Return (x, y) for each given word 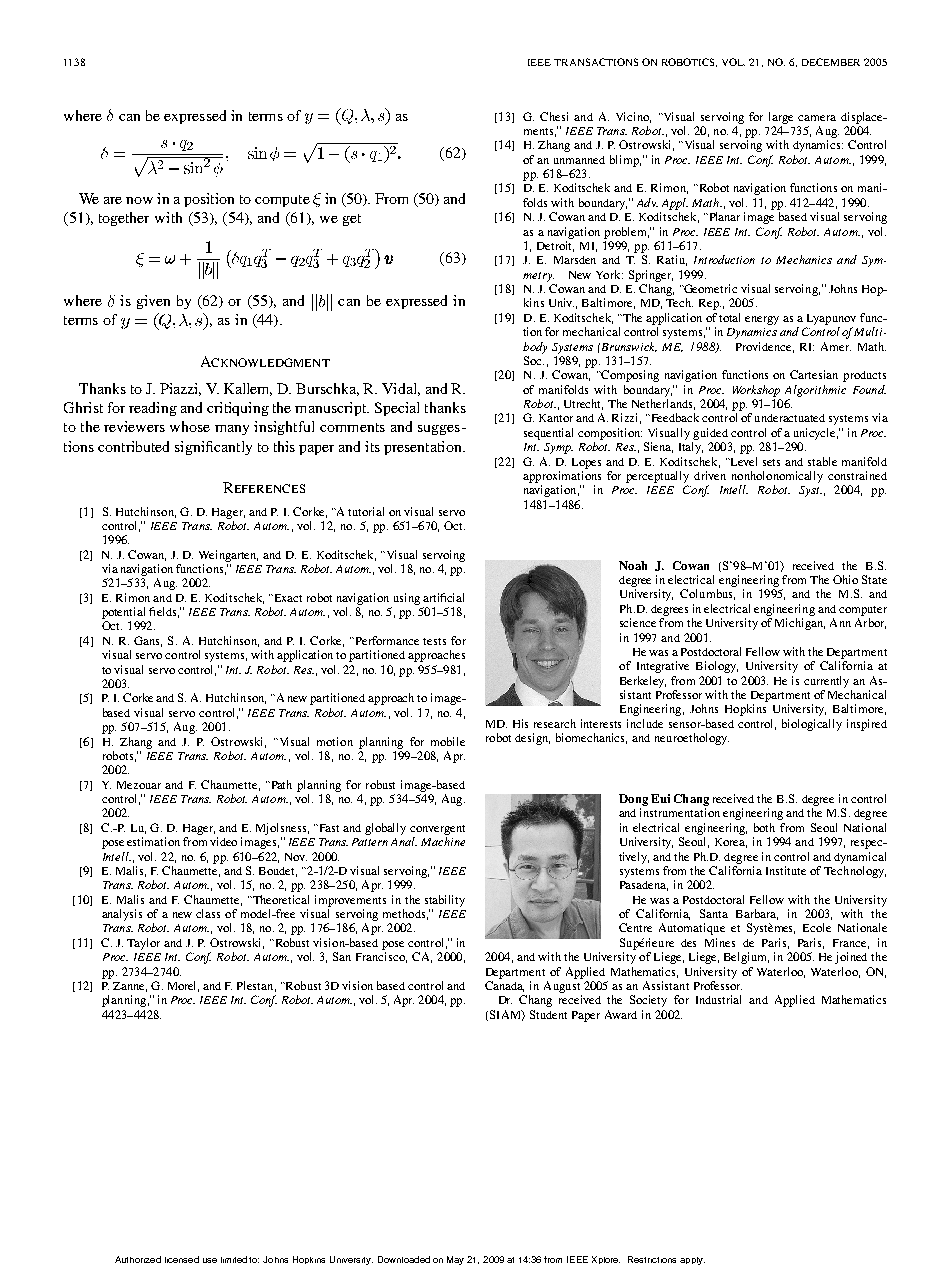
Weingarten (228, 556)
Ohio (845, 579)
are (113, 200)
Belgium (746, 958)
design (532, 739)
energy (762, 320)
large (781, 118)
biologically (812, 725)
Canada (504, 986)
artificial (443, 597)
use (210, 1260)
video (223, 841)
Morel (183, 986)
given (153, 302)
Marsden (575, 260)
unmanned (579, 160)
